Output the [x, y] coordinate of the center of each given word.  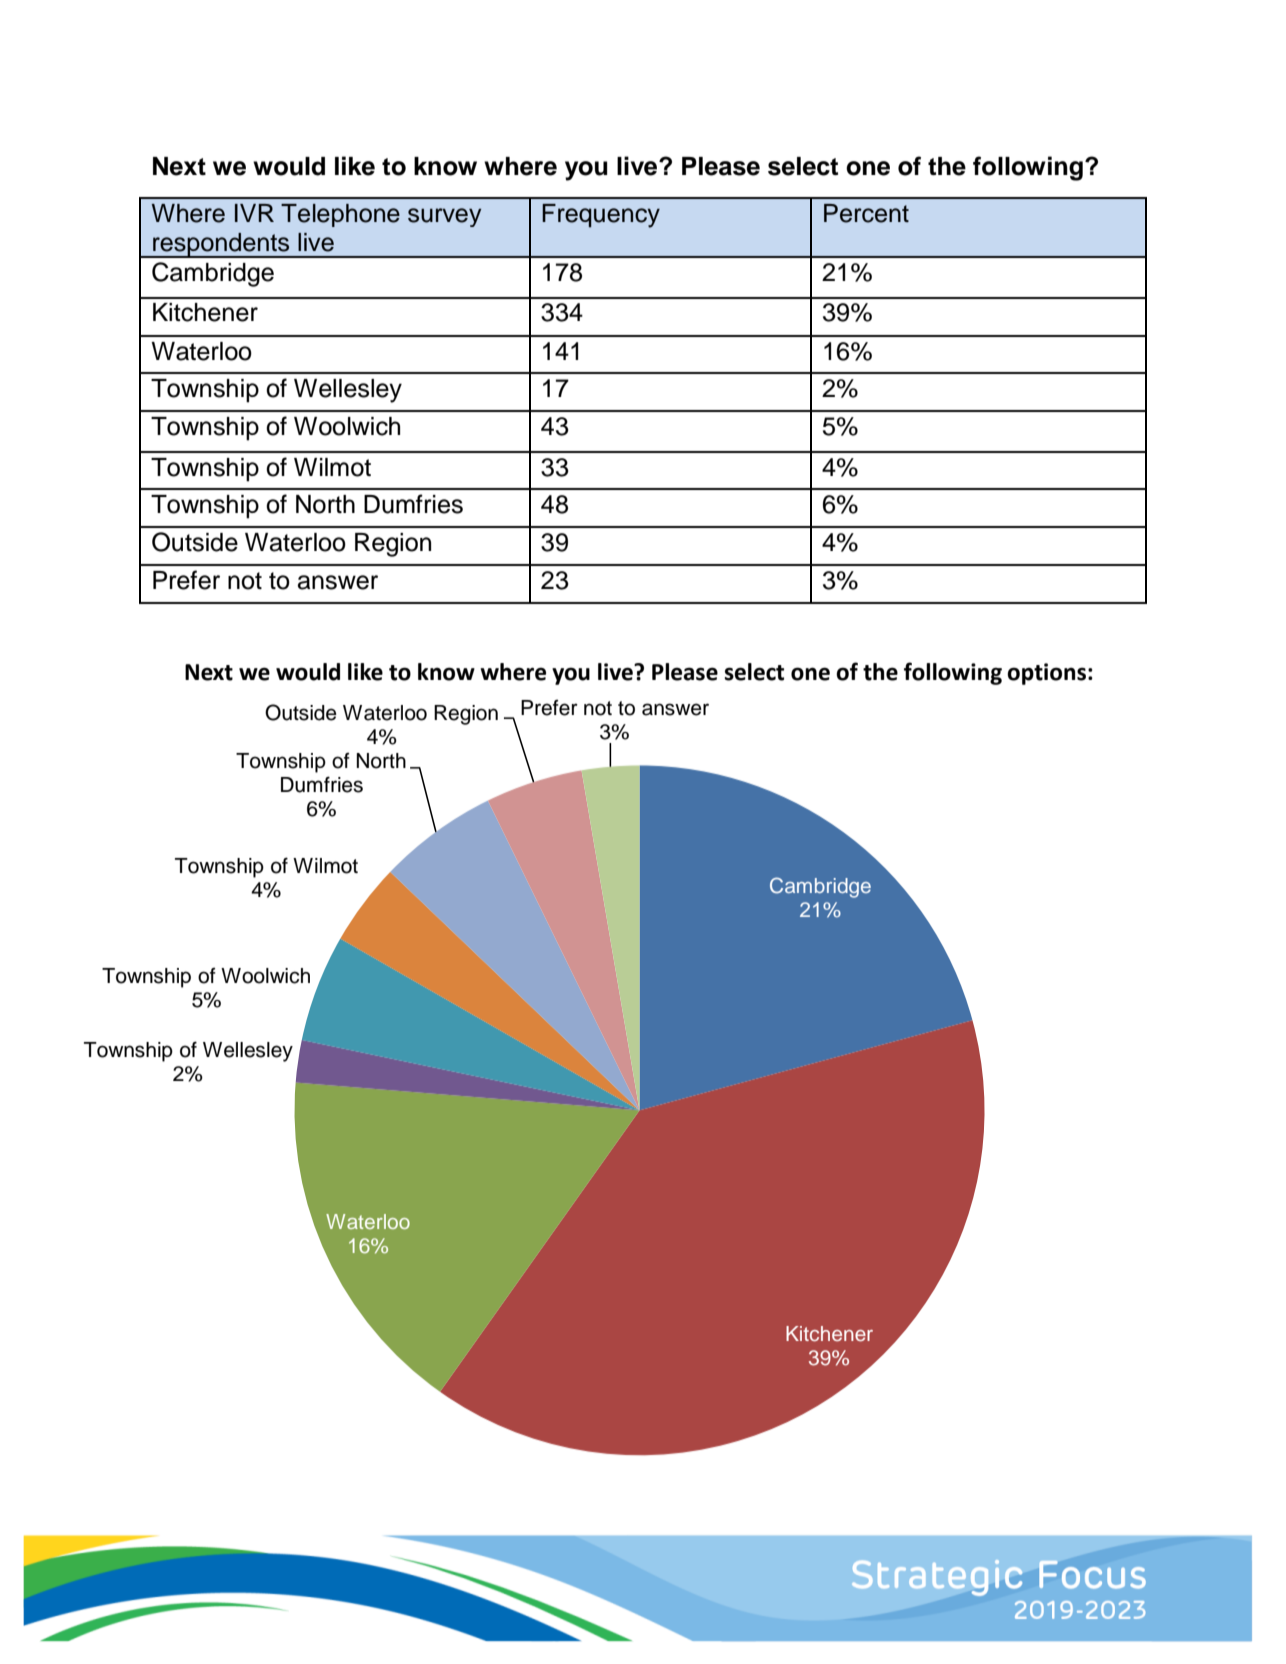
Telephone [340, 215]
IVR [254, 213]
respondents [221, 245]
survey [444, 217]
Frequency [601, 216]
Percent [866, 213]
